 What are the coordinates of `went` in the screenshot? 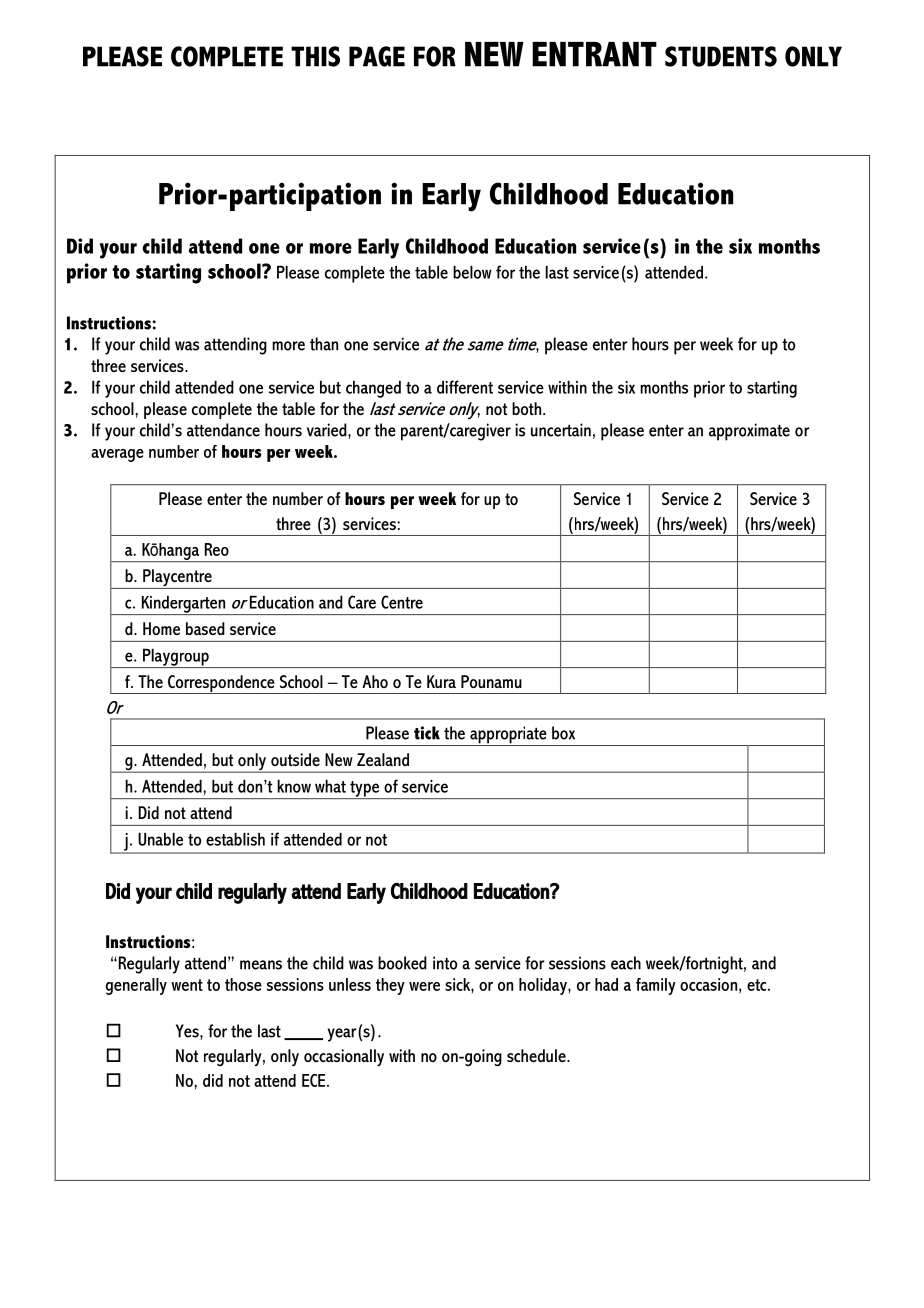 It's located at (187, 985).
